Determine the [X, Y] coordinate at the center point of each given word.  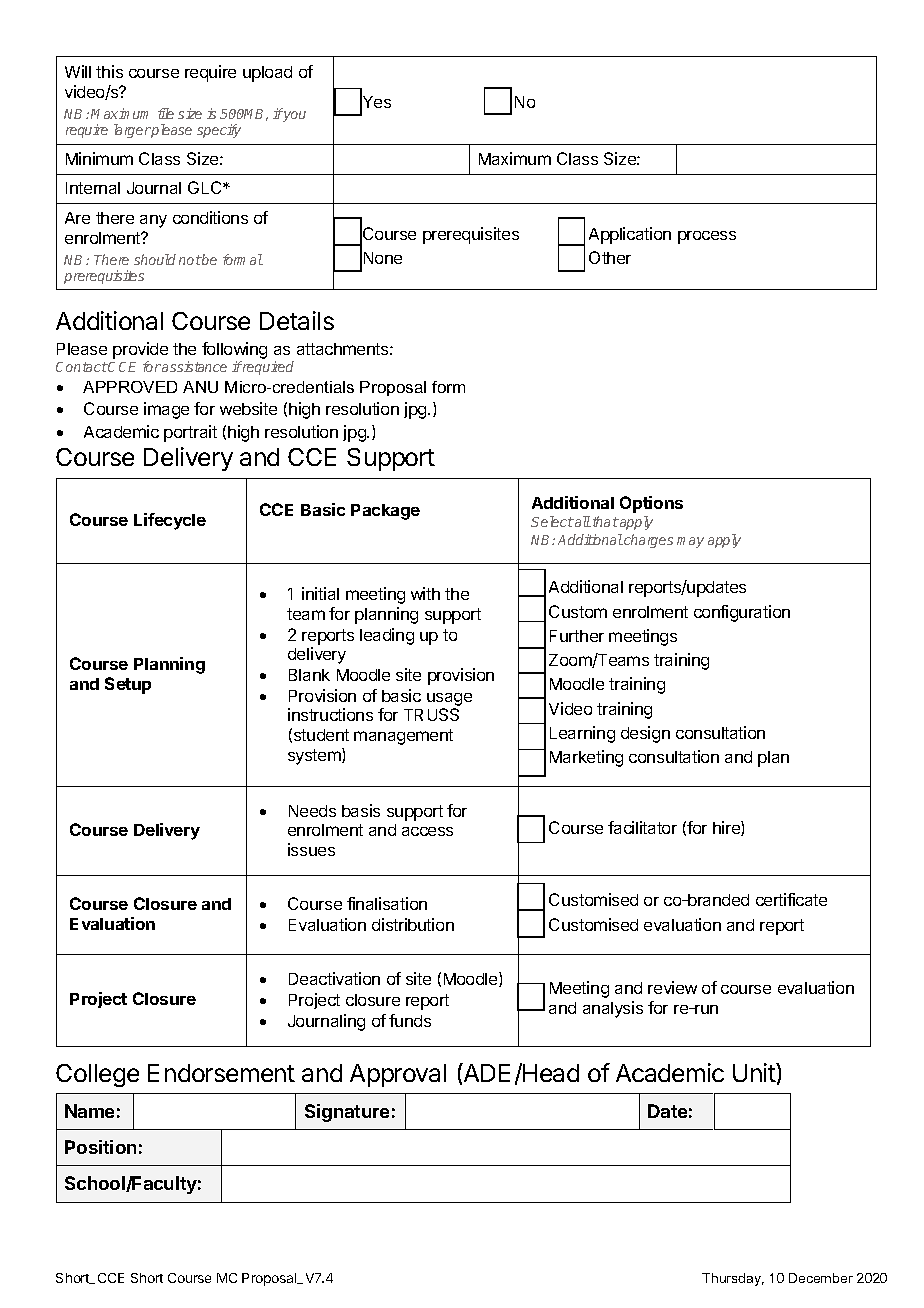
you [294, 116]
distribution [413, 924]
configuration [742, 613]
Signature [347, 1113]
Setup [128, 685]
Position [100, 1147]
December [821, 1278]
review [672, 987]
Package [385, 512]
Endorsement [221, 1073]
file [166, 113]
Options [651, 504]
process [707, 237]
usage [449, 701]
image [166, 410]
